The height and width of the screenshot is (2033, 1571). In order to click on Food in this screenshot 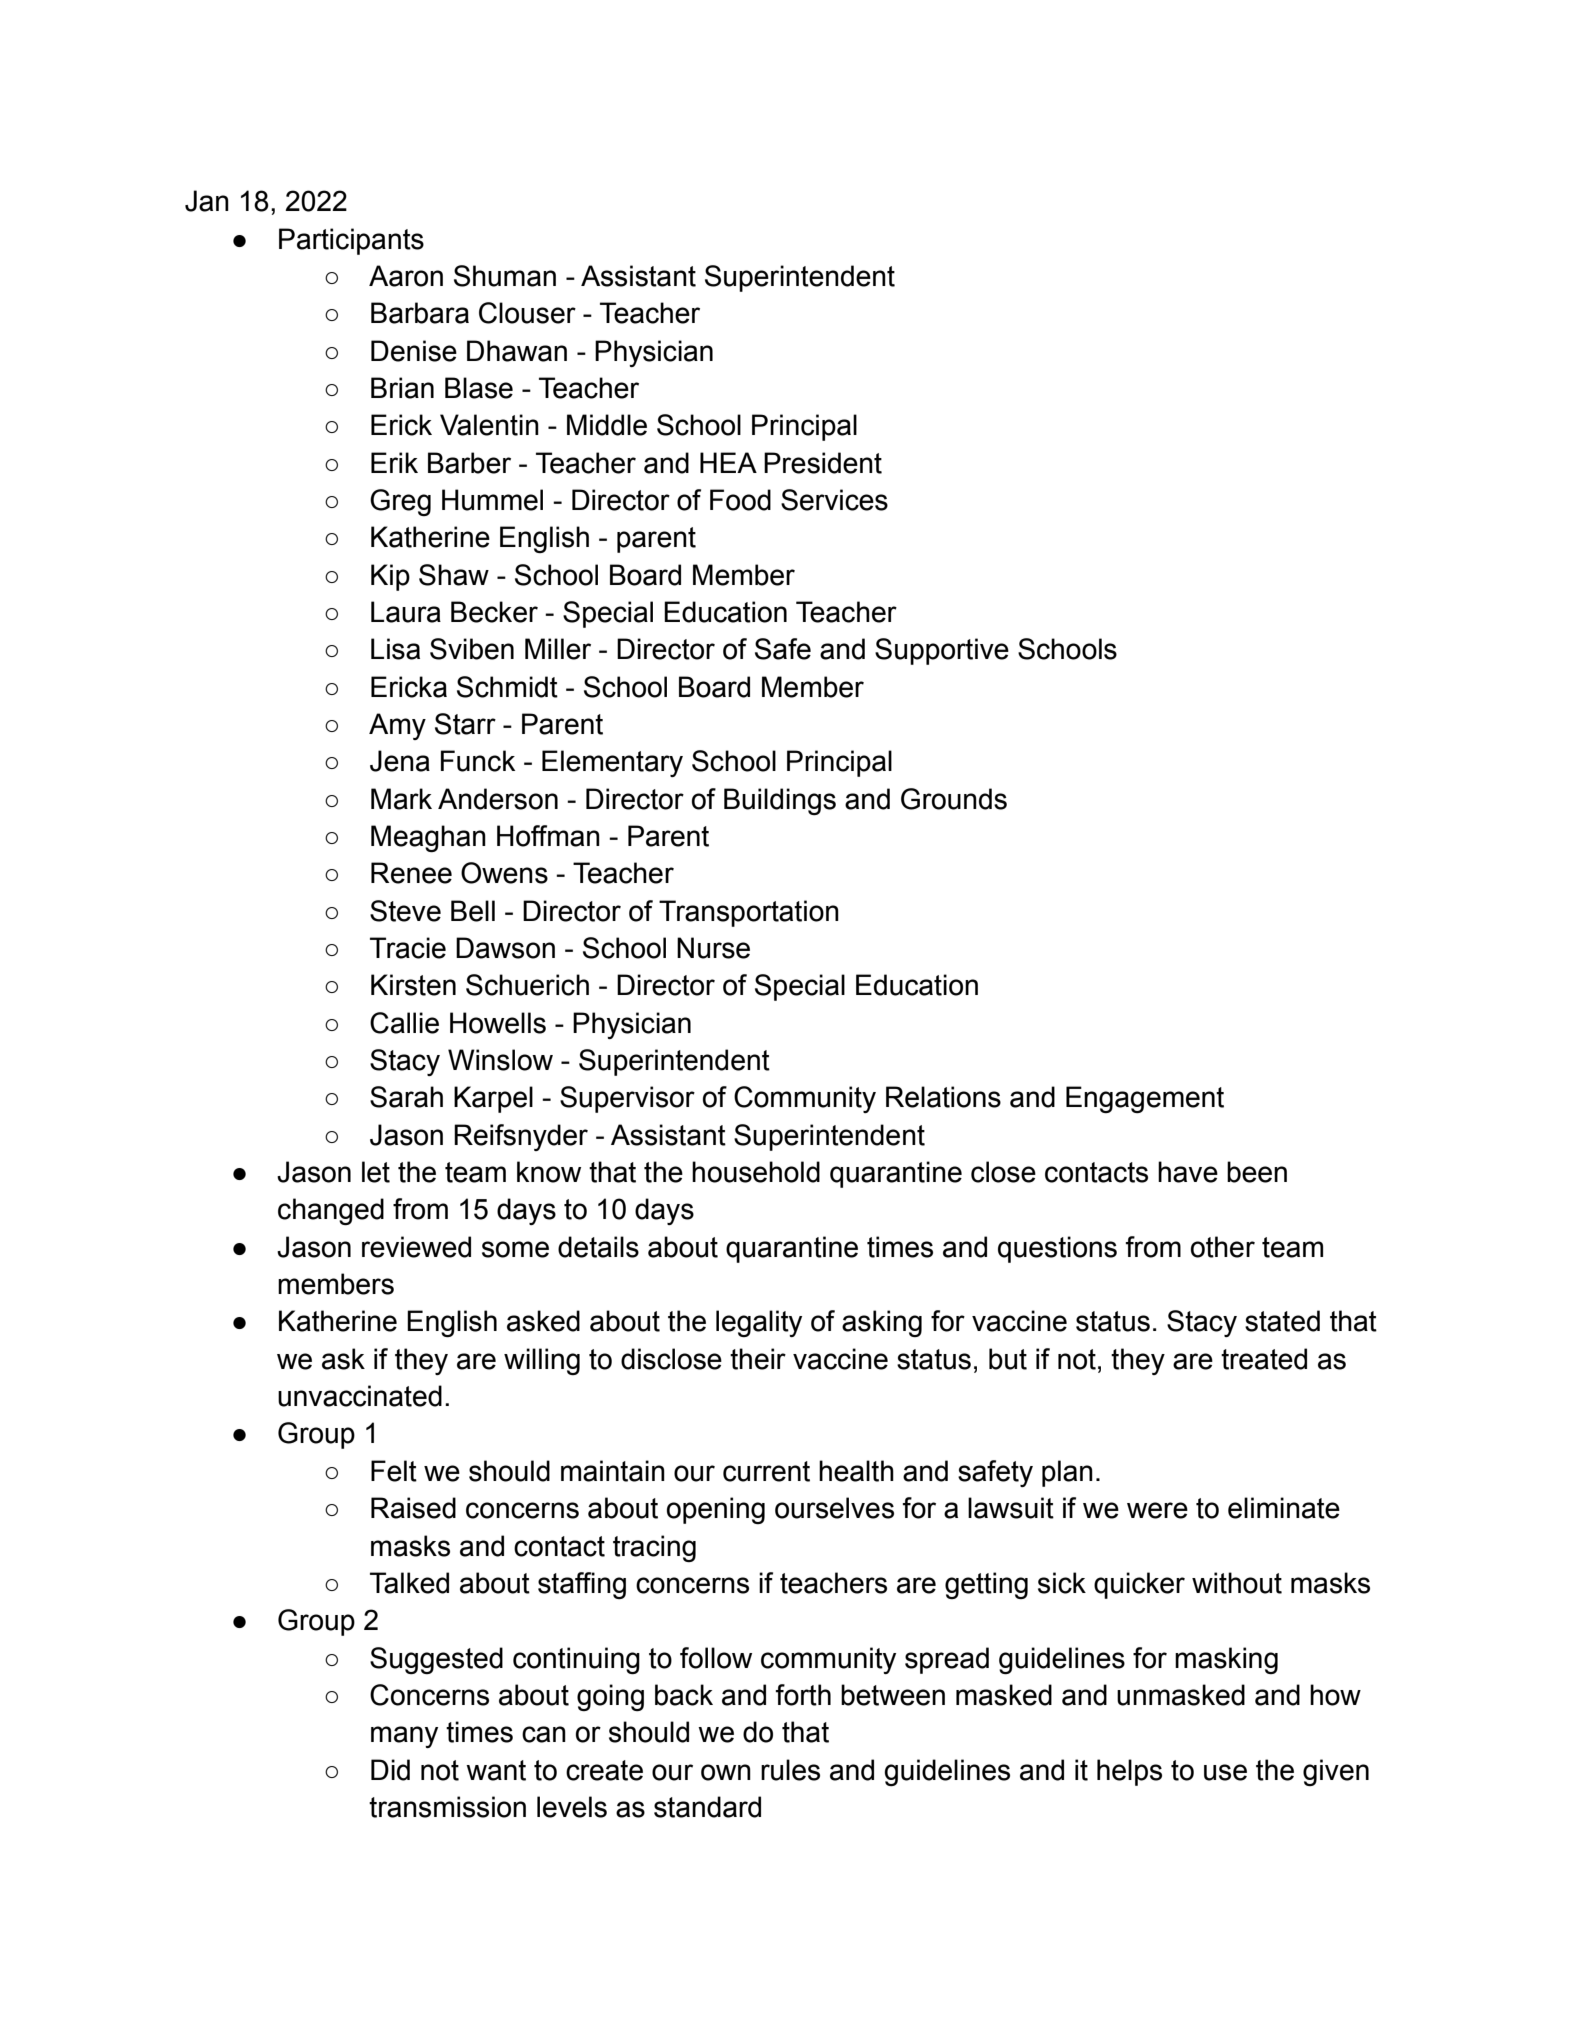, I will do `click(740, 500)`.
